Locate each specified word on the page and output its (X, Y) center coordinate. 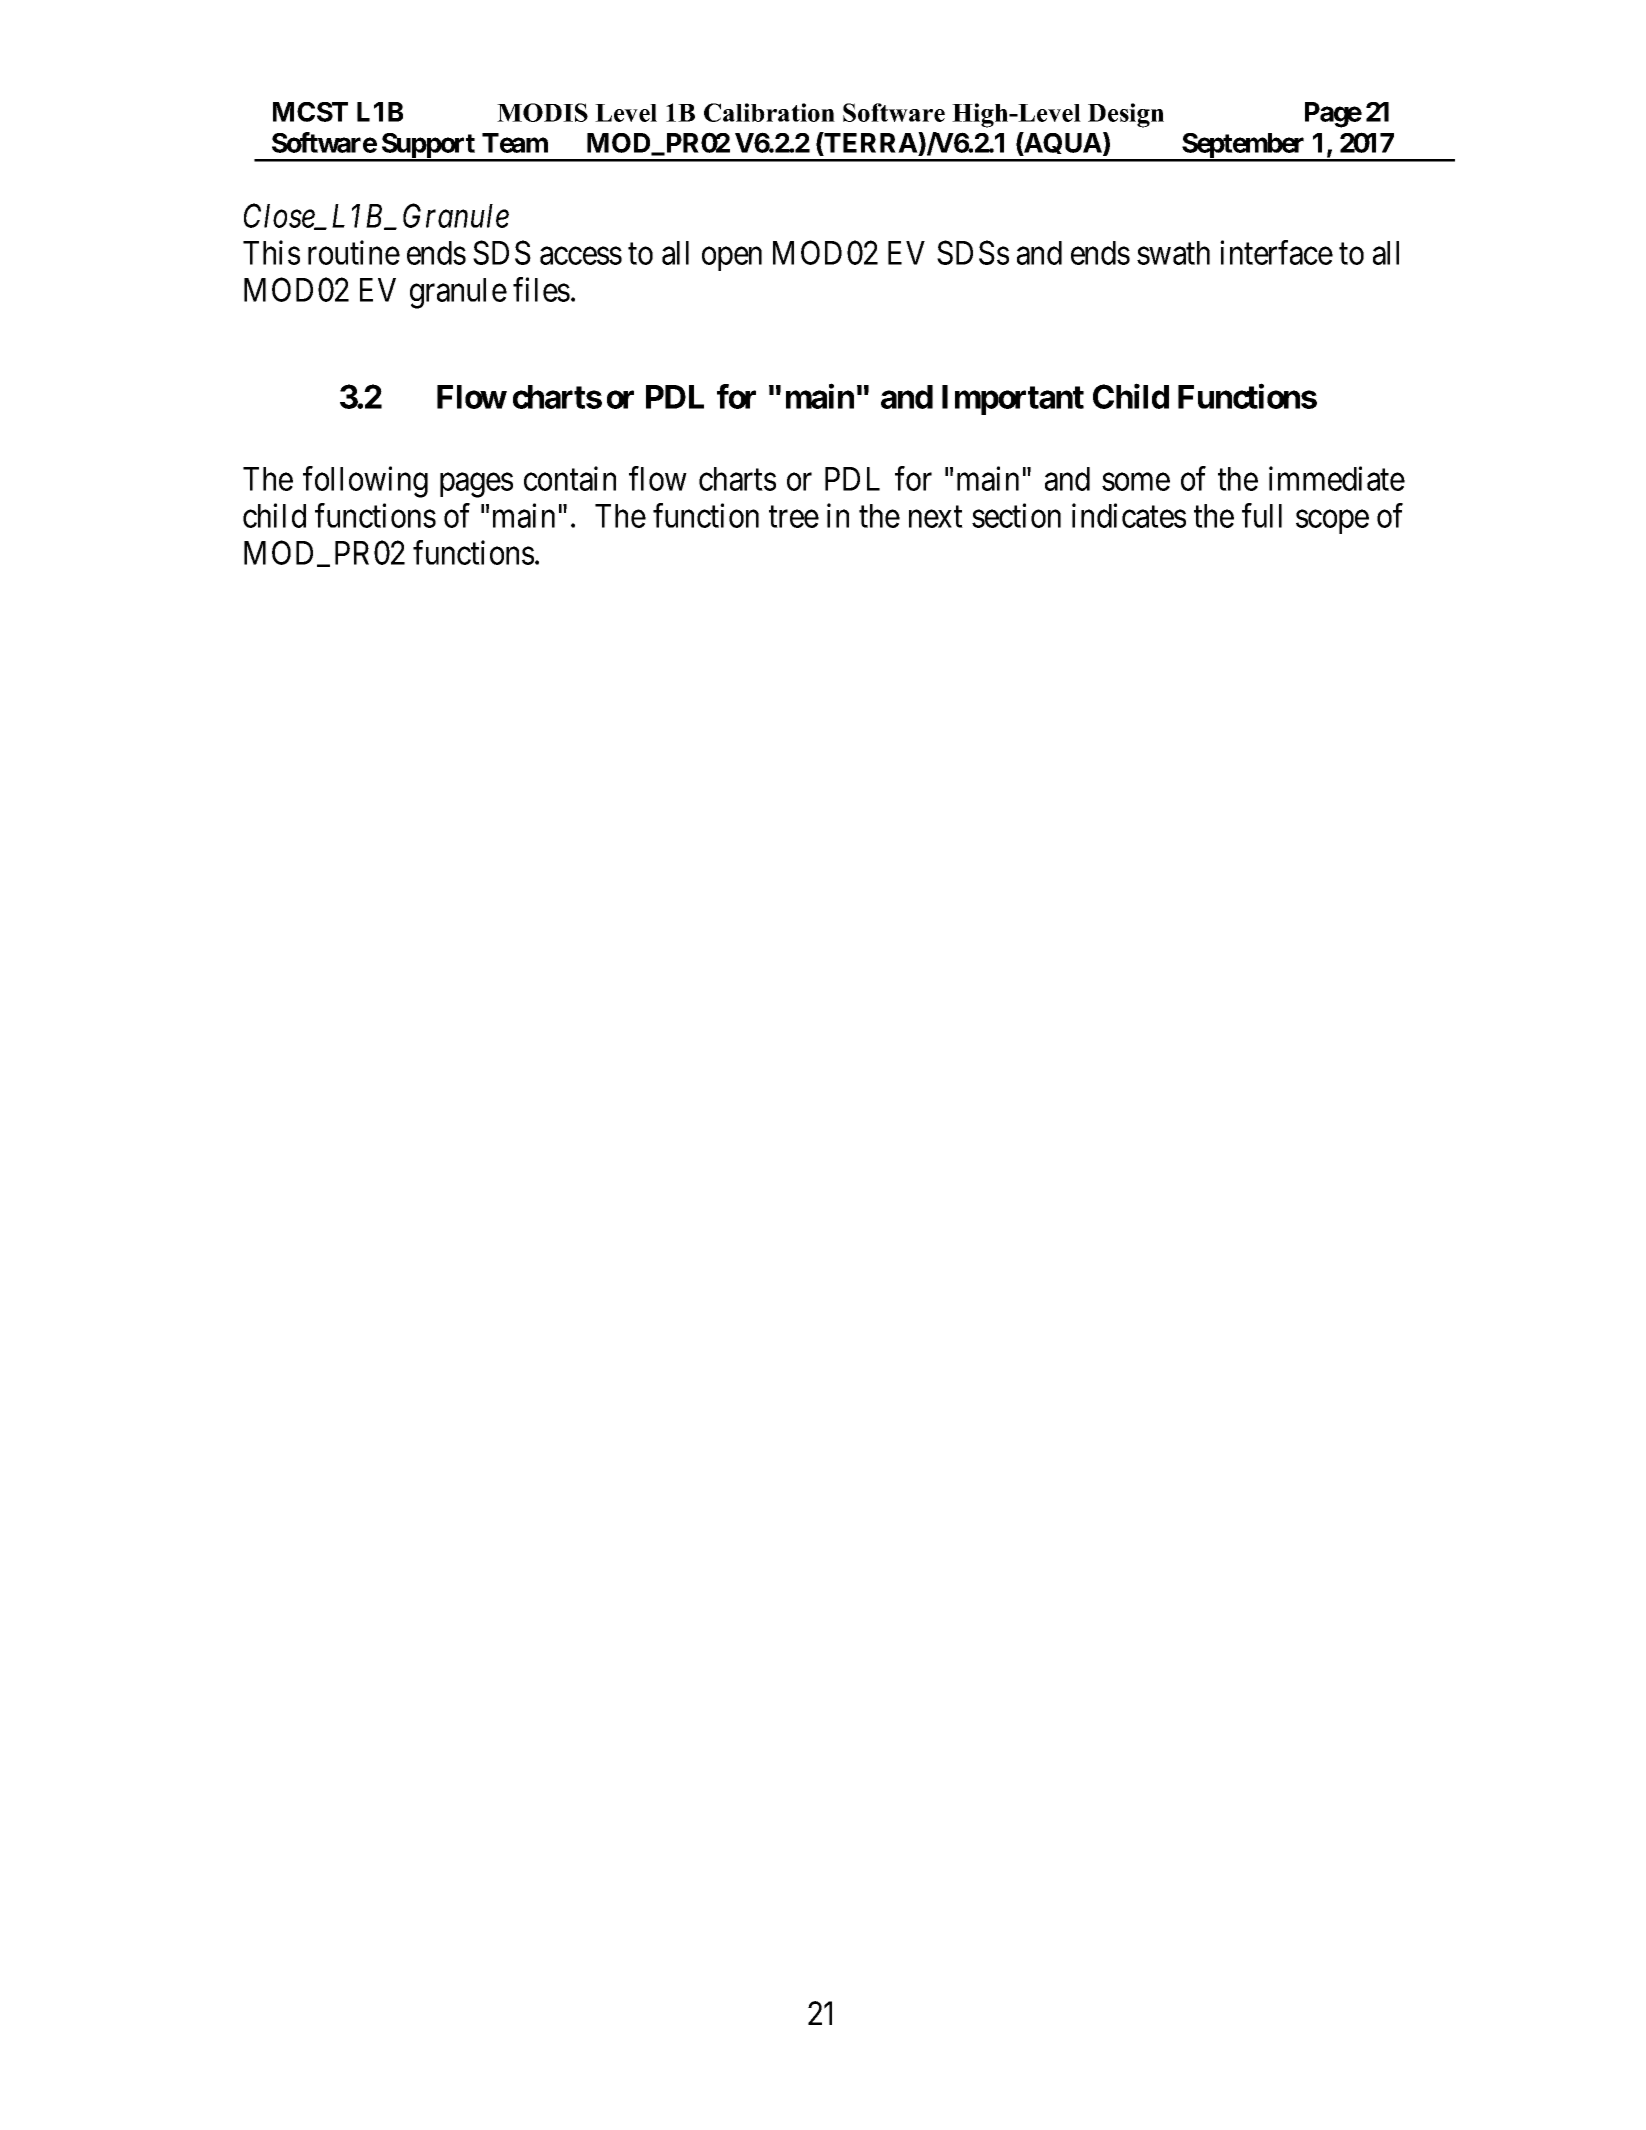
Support (428, 147)
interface (1276, 252)
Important (1013, 400)
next (936, 517)
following (365, 482)
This (271, 252)
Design (1126, 115)
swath (1173, 253)
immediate (1337, 478)
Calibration (769, 112)
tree (794, 517)
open (732, 259)
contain (570, 478)
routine (354, 252)
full (1262, 515)
